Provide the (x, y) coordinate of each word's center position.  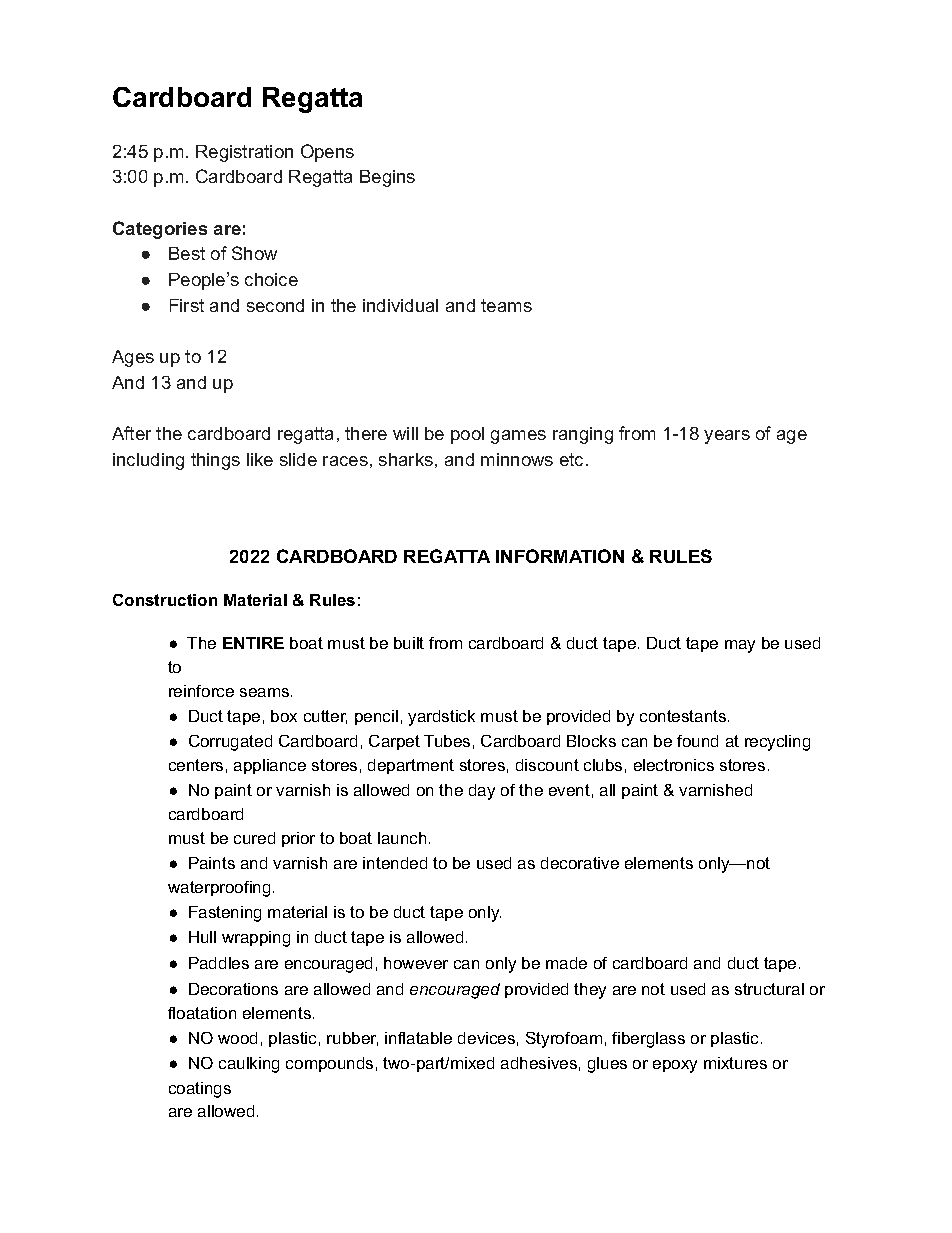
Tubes (447, 741)
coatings (200, 1090)
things (215, 461)
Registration (244, 153)
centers (196, 765)
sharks (406, 459)
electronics (674, 765)
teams (506, 305)
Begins (387, 178)
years (727, 437)
